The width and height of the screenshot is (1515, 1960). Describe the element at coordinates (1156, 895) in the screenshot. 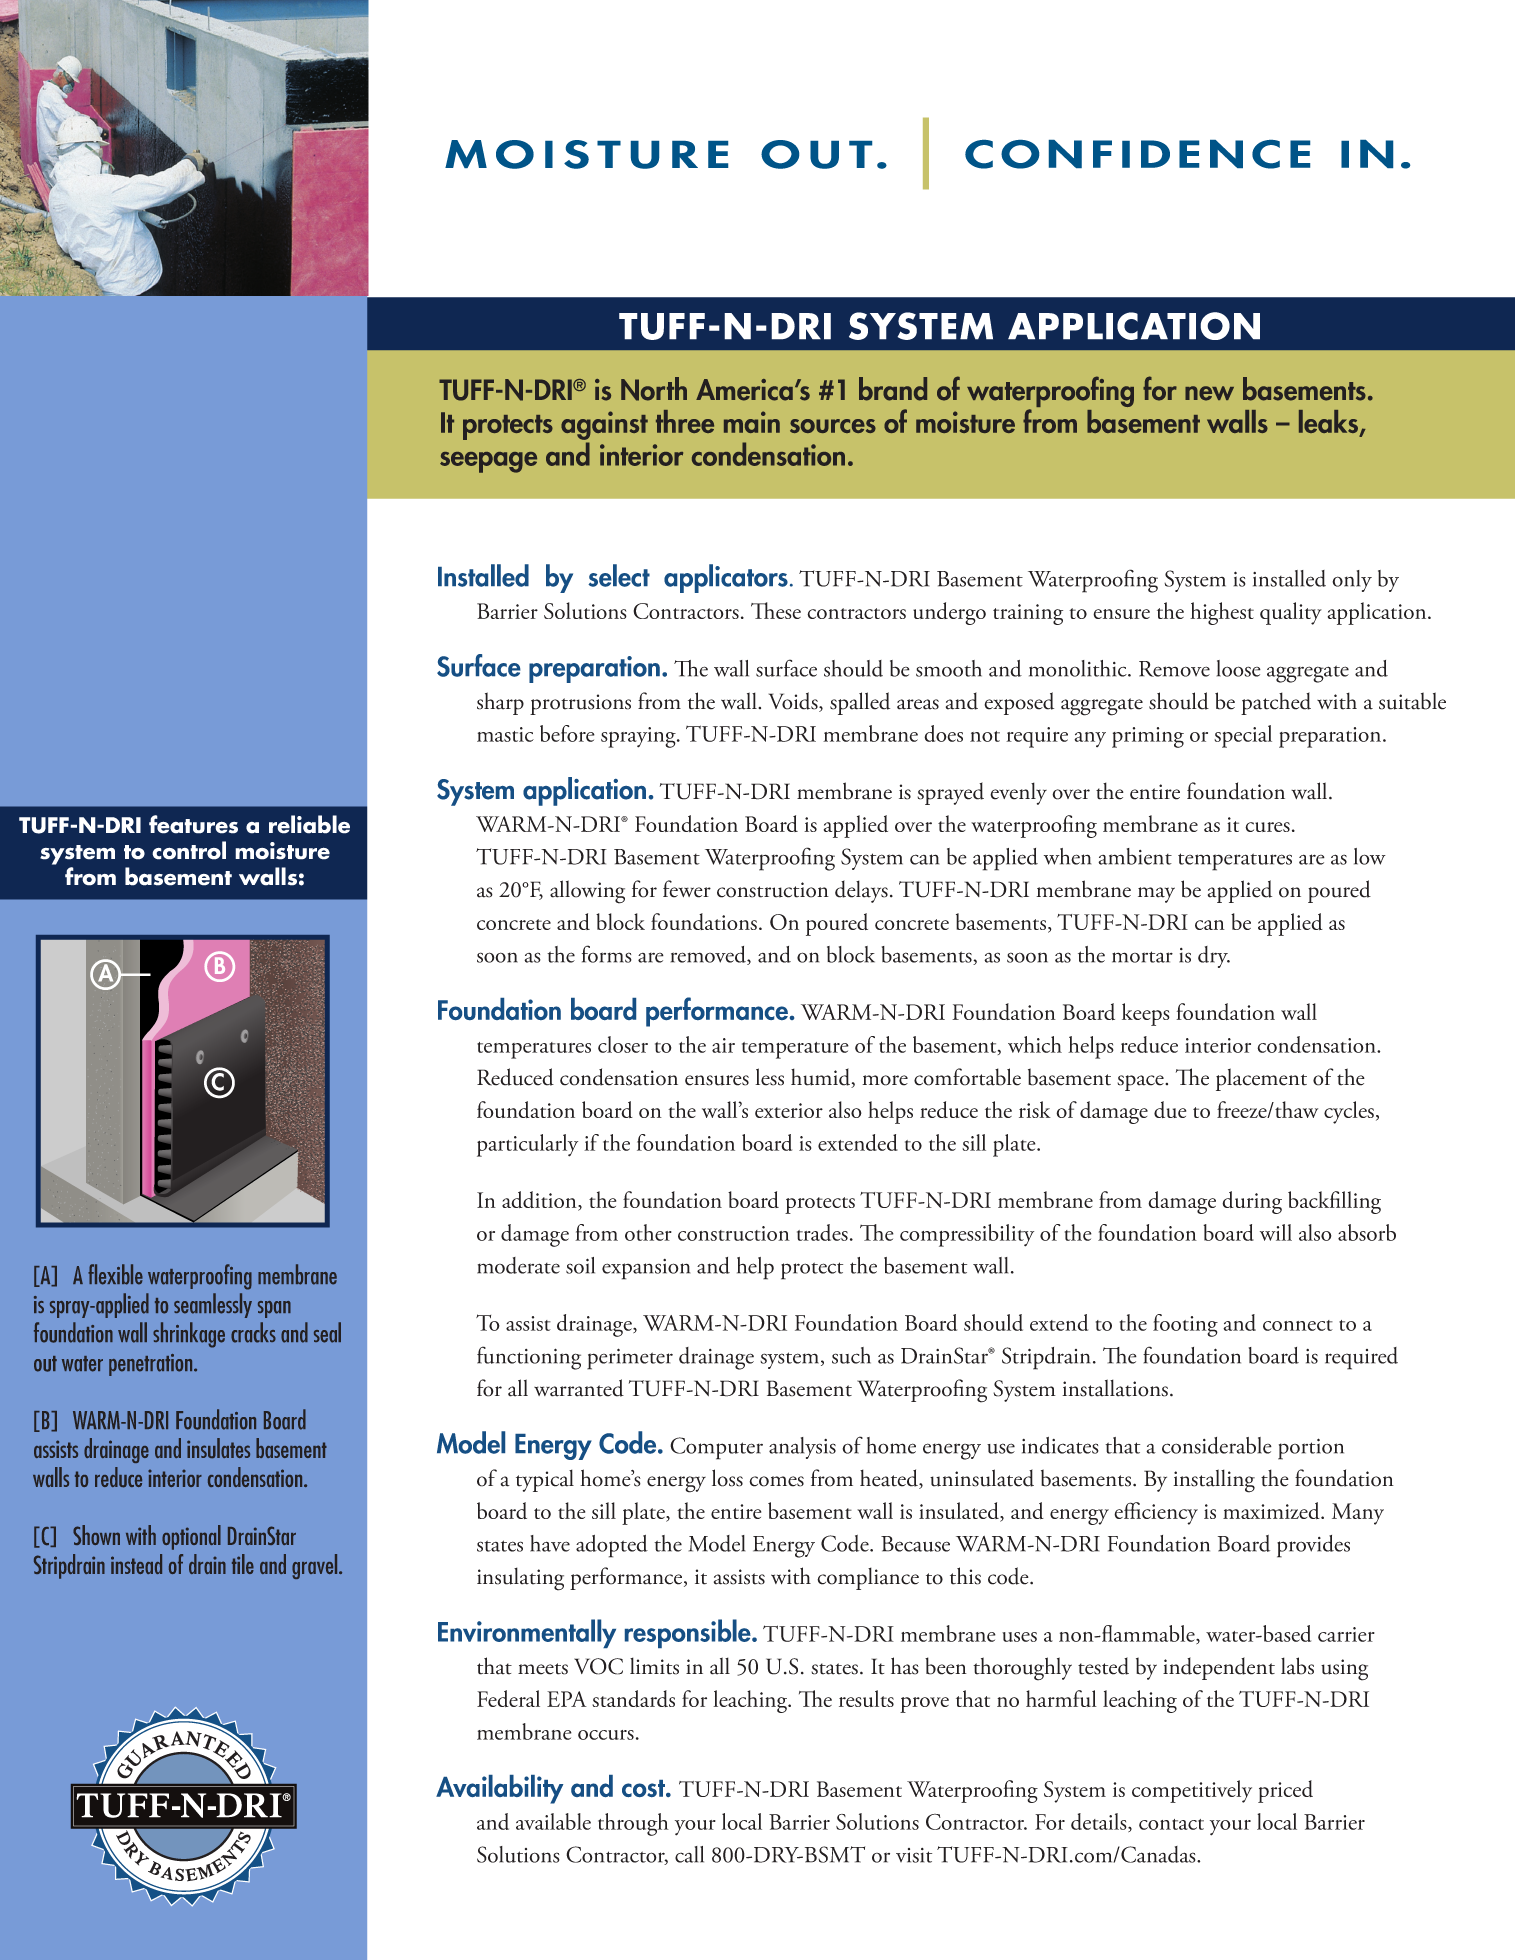

I see `may` at that location.
